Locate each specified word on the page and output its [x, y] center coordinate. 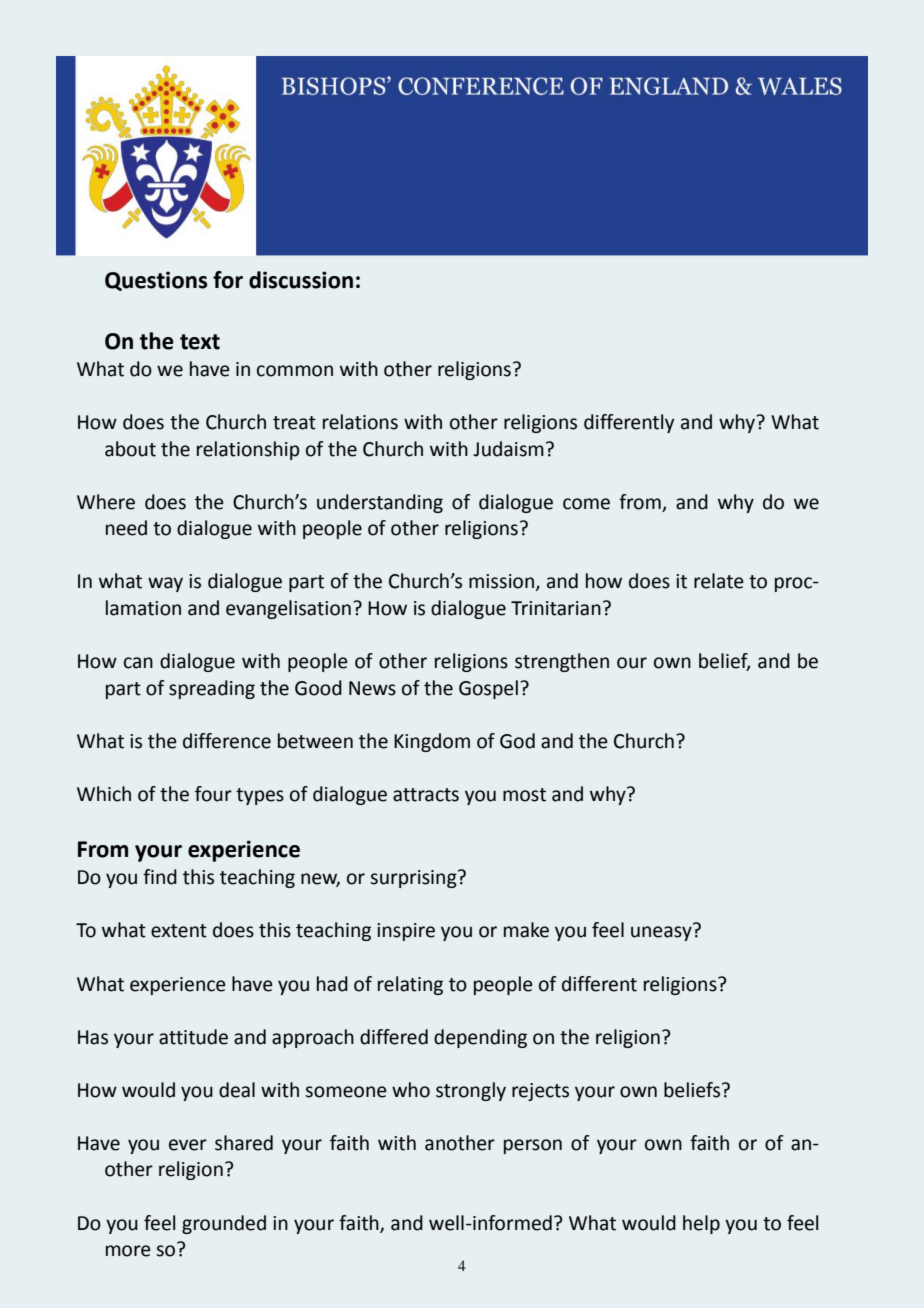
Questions [156, 281]
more [128, 1251]
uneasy [661, 933]
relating [410, 985]
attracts [426, 795]
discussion [301, 280]
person [533, 1146]
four [213, 794]
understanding [380, 503]
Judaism [508, 449]
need [126, 528]
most [524, 795]
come [586, 504]
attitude [193, 1037]
